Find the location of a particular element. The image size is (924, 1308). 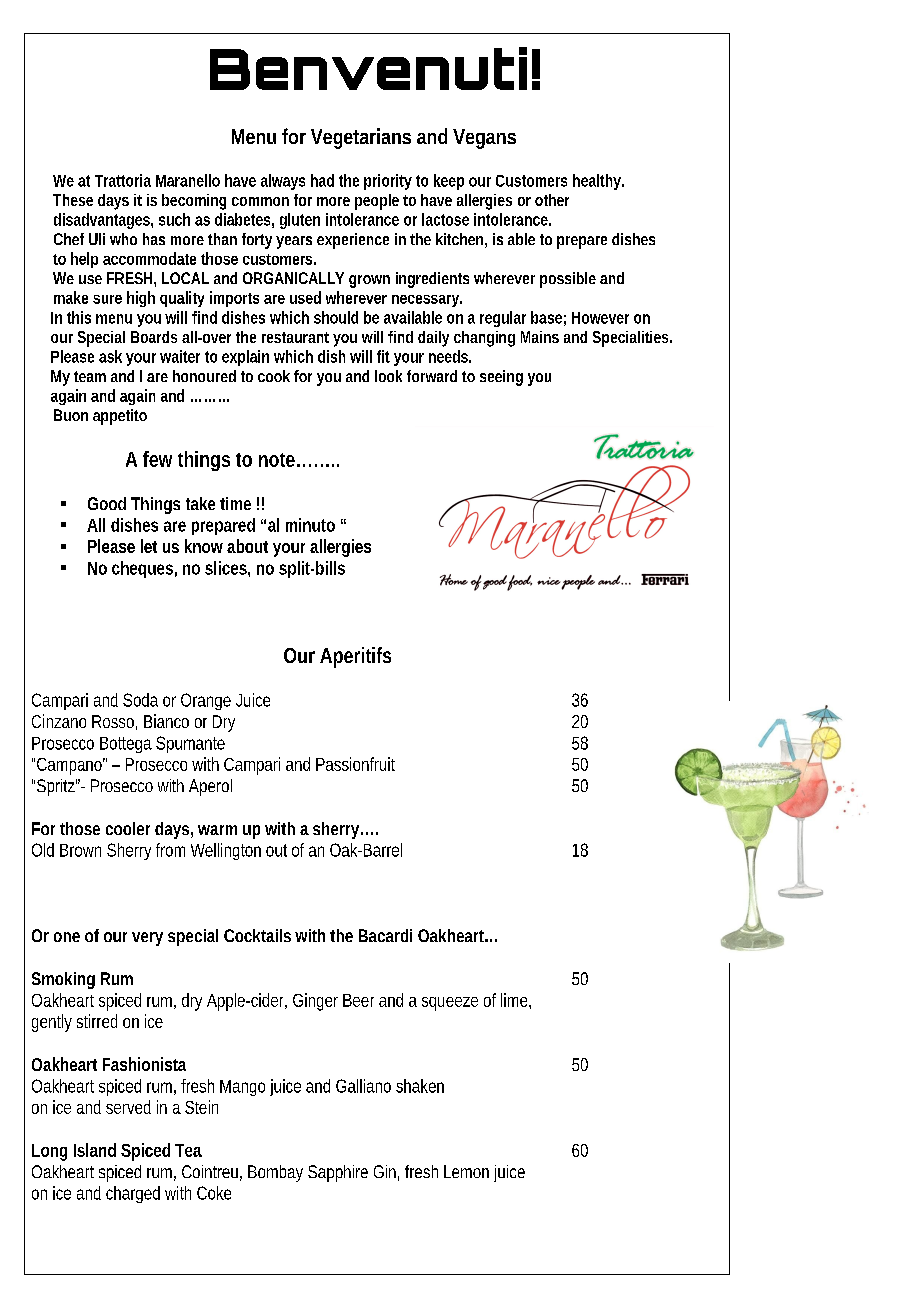

seeing is located at coordinates (501, 378).
